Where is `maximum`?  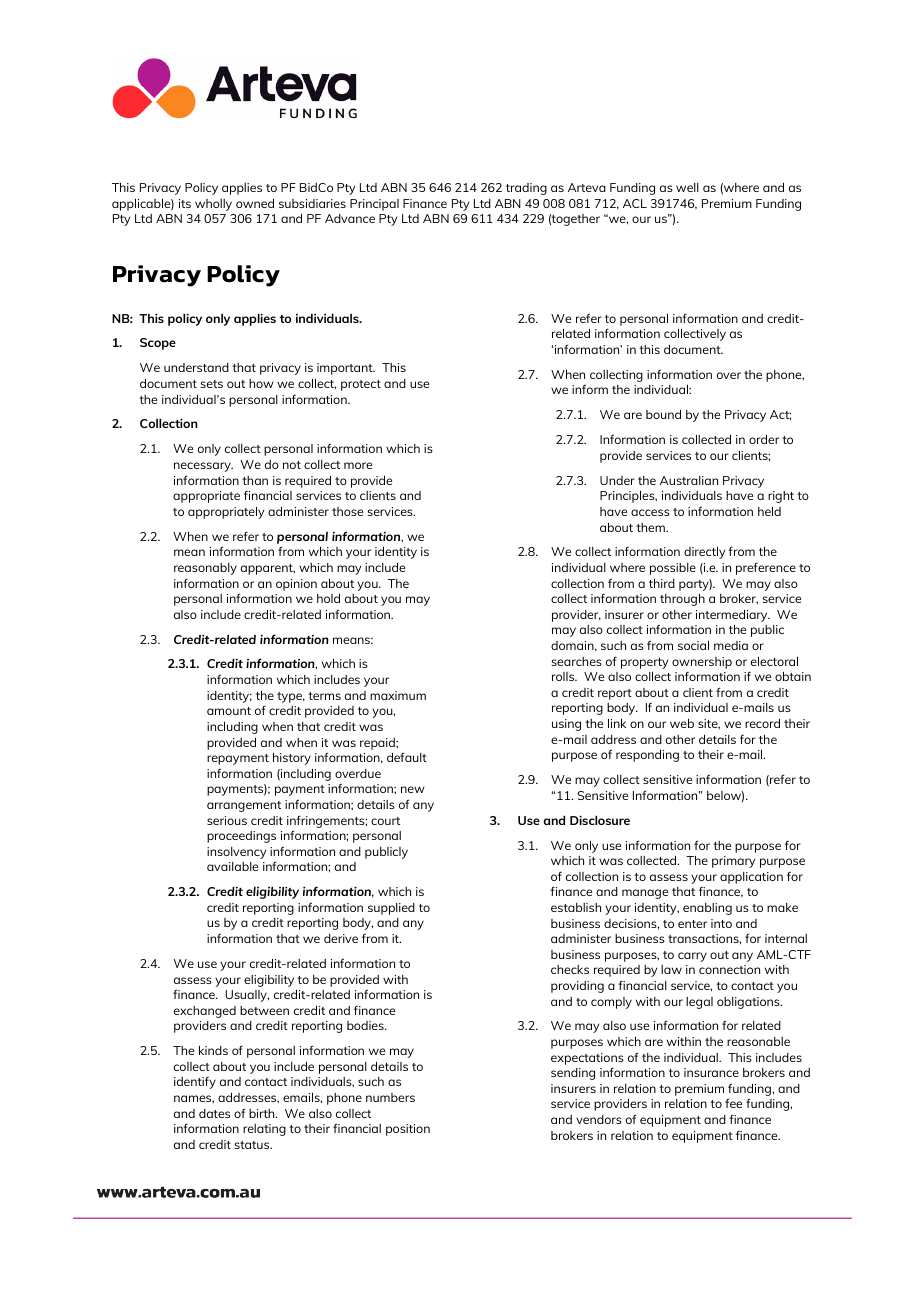
maximum is located at coordinates (398, 695).
